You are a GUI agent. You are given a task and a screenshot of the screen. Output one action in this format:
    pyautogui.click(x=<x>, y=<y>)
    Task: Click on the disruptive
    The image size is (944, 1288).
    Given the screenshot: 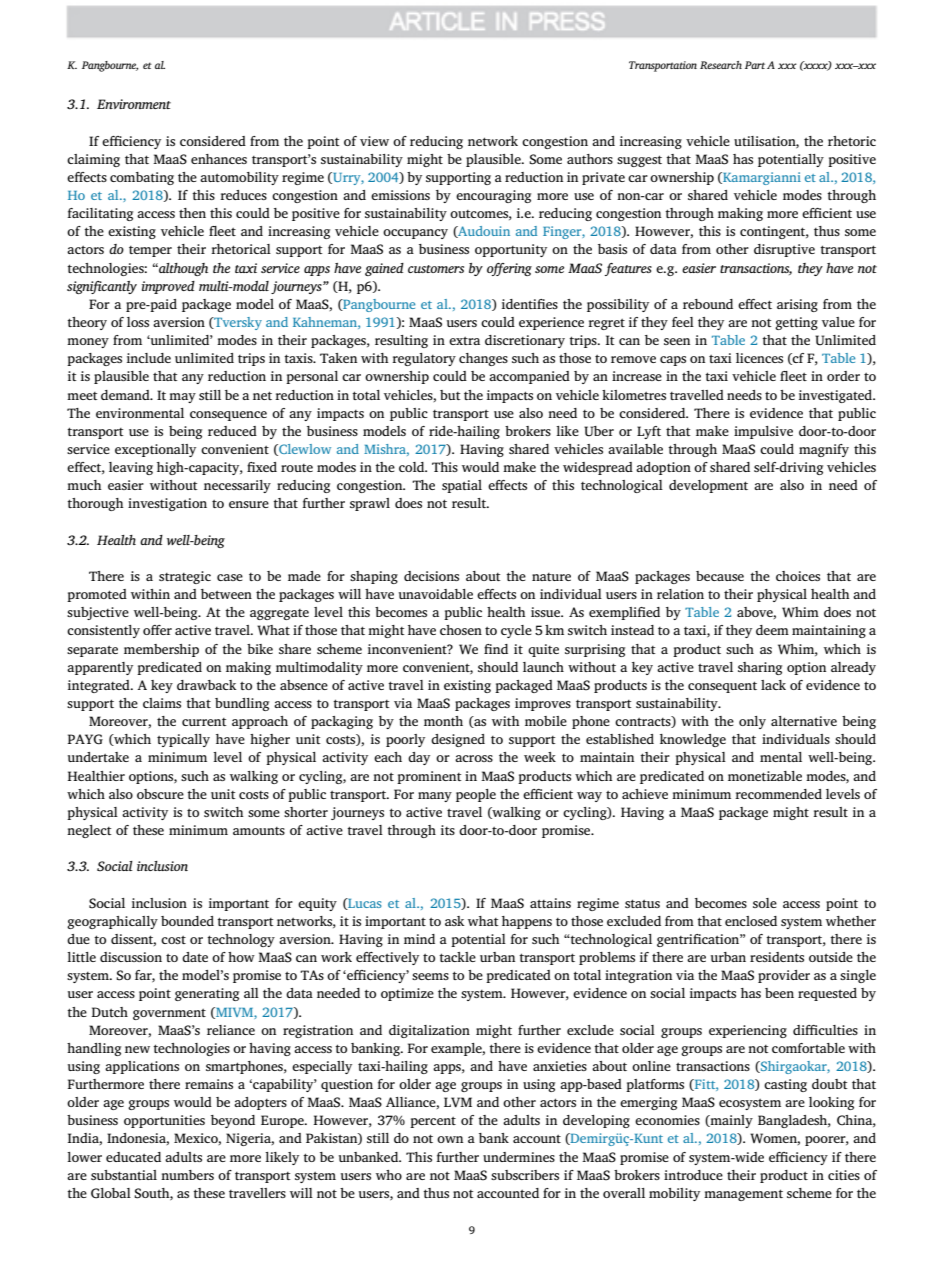 What is the action you would take?
    pyautogui.click(x=784, y=250)
